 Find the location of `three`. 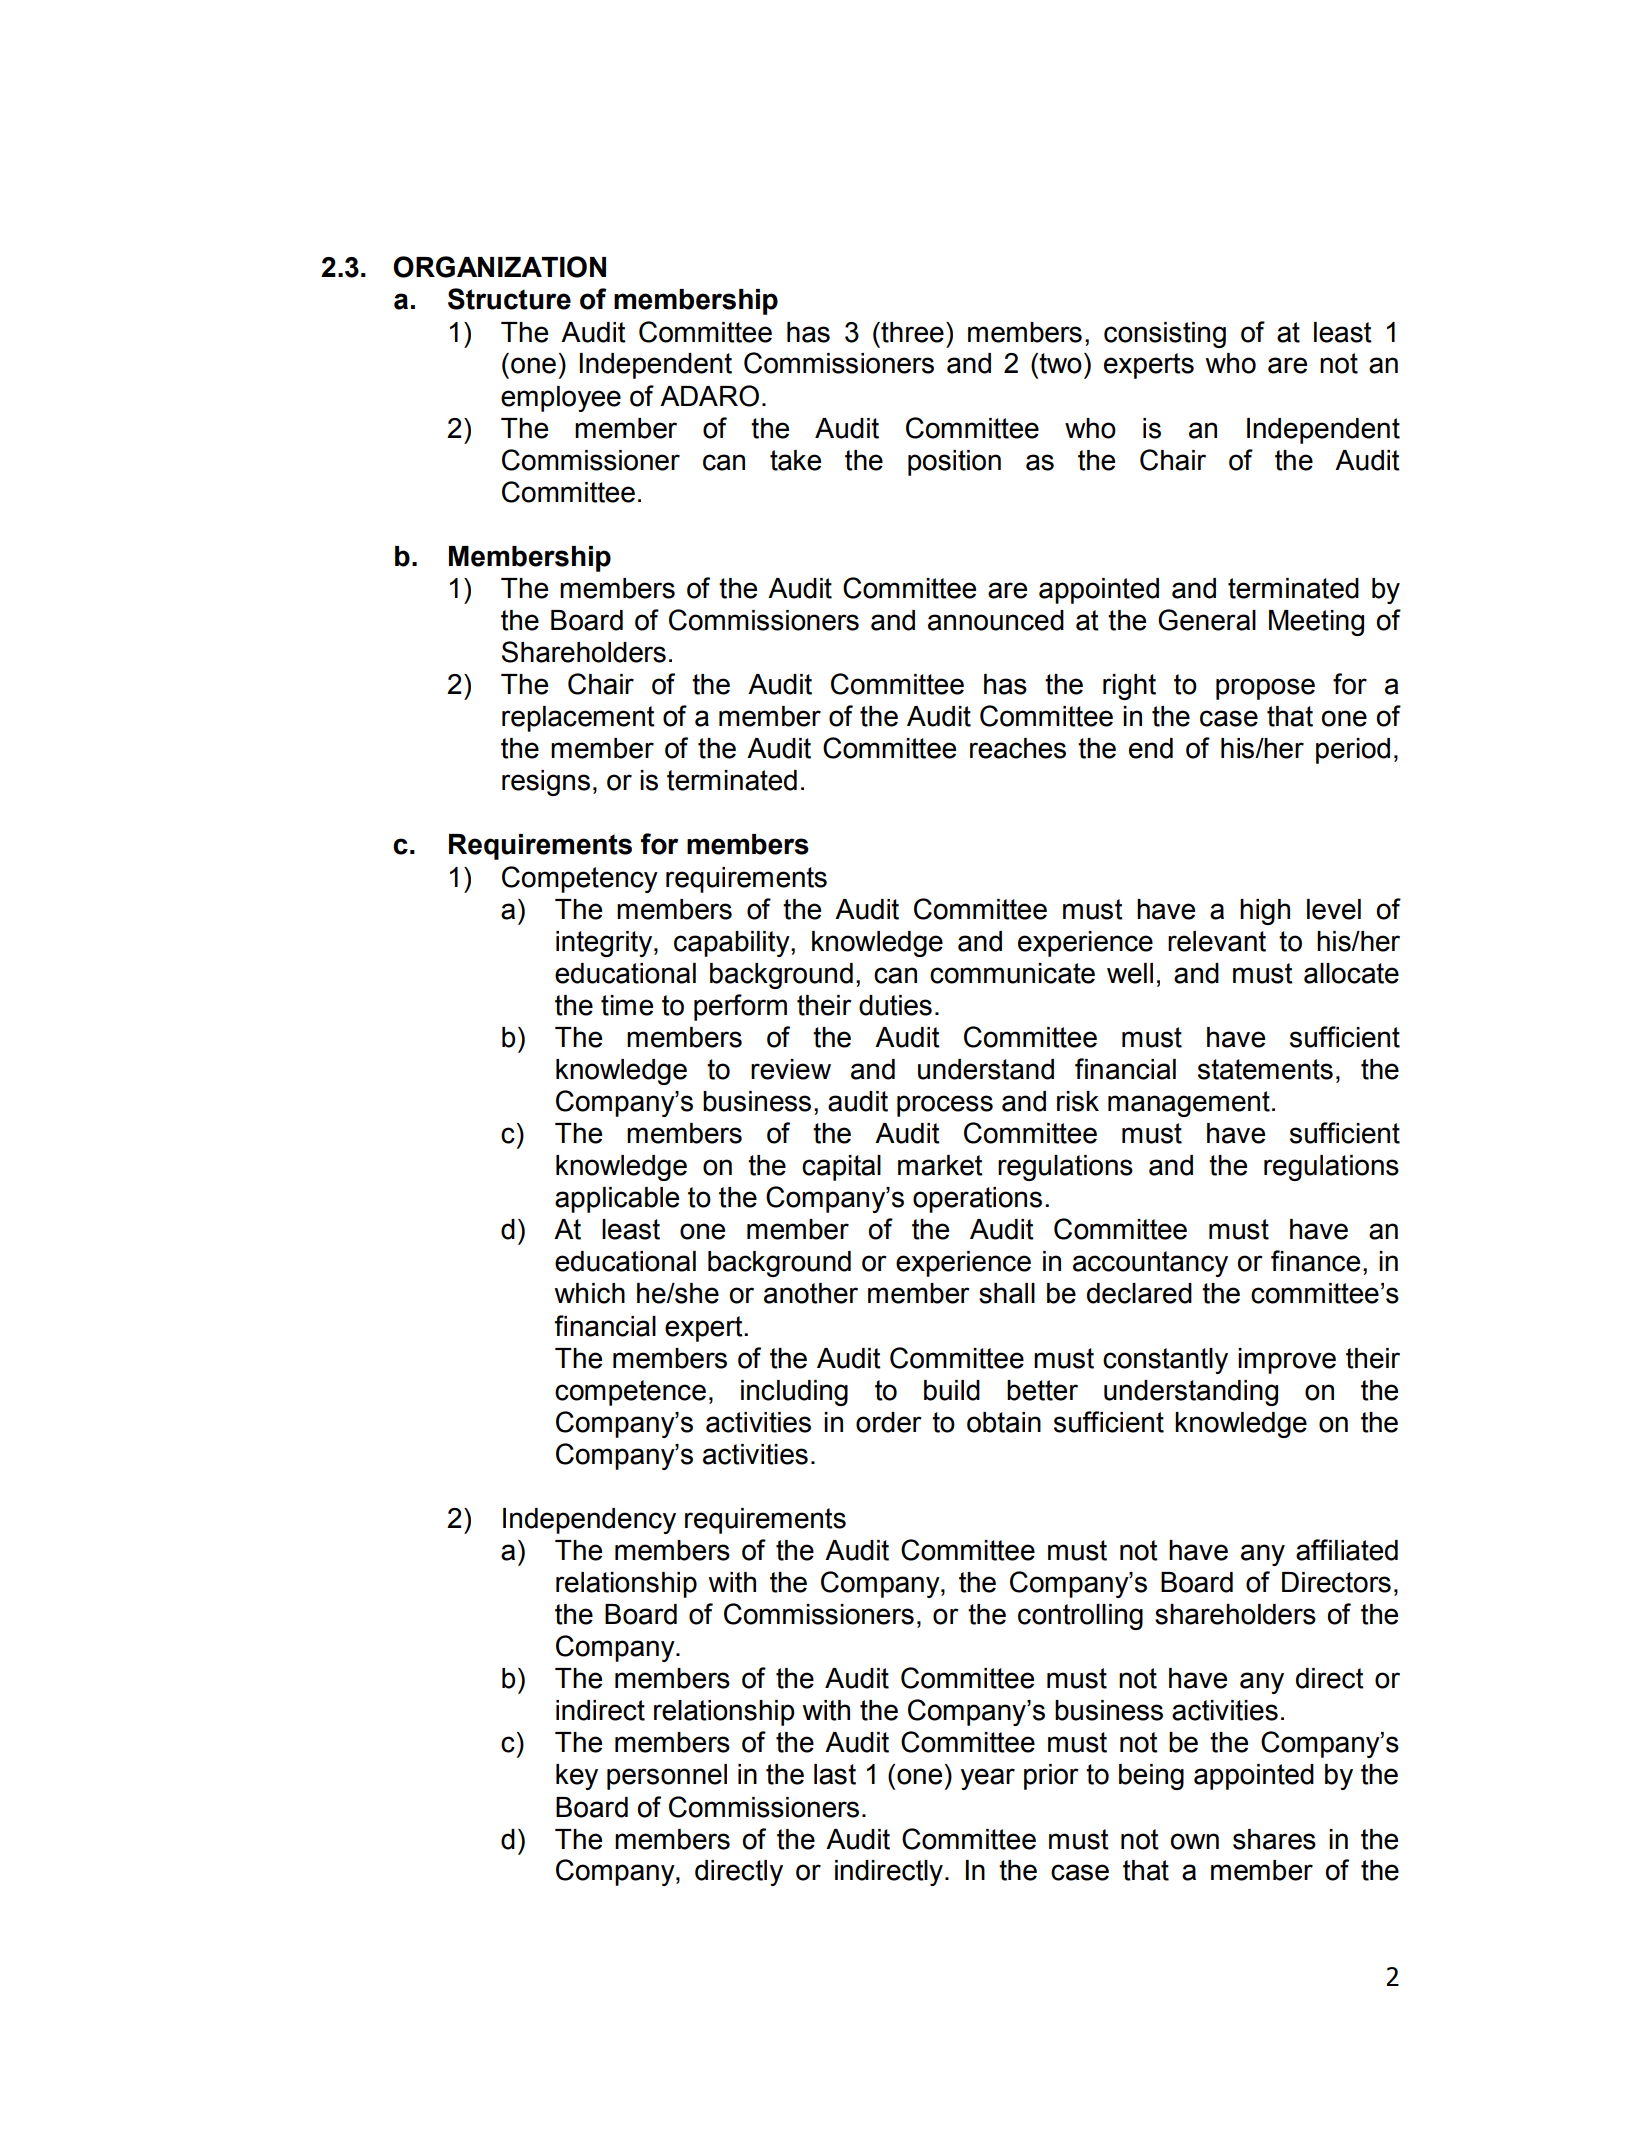

three is located at coordinates (911, 332).
